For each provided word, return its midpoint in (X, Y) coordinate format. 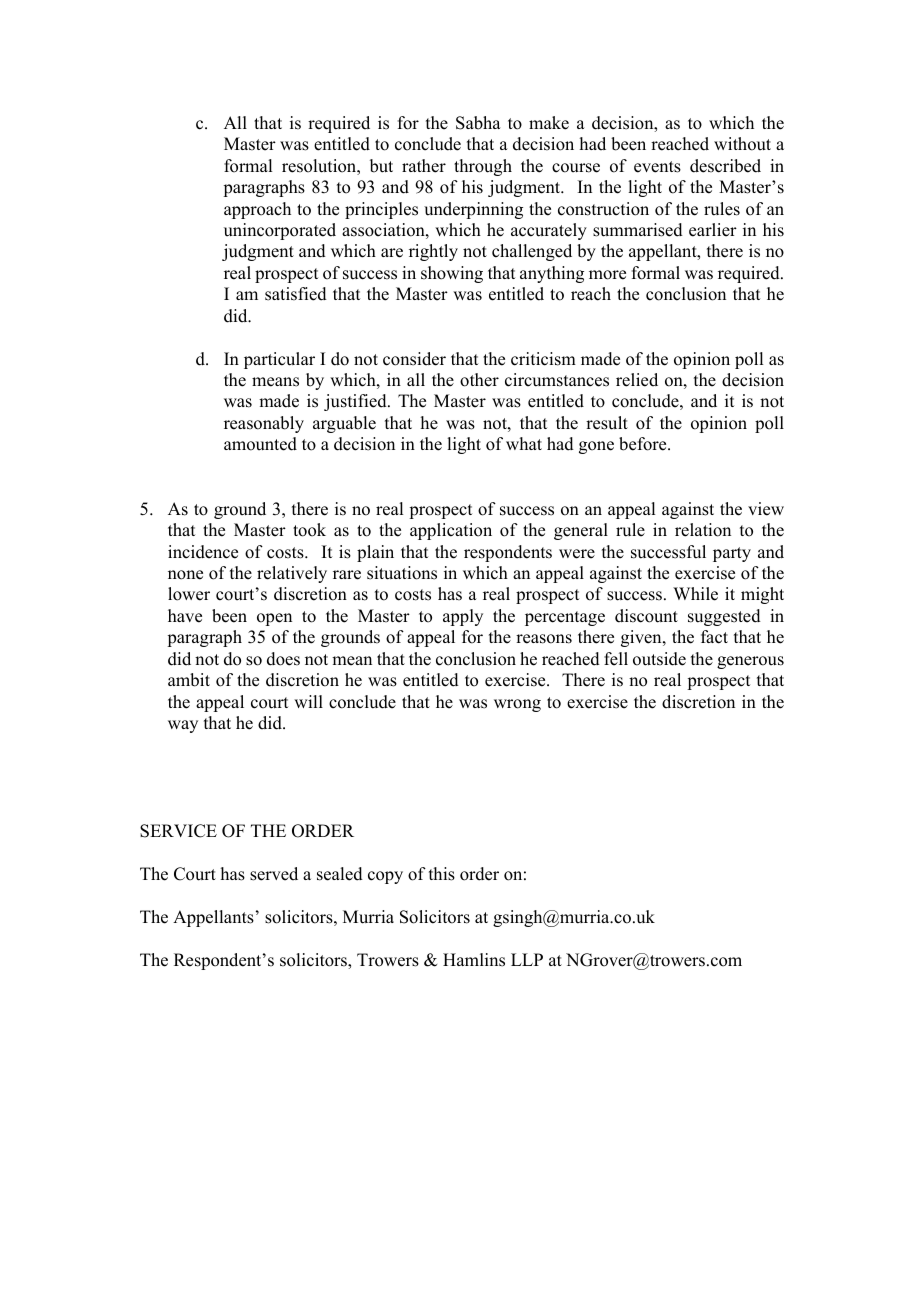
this (442, 874)
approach (257, 210)
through (483, 167)
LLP (527, 959)
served (274, 874)
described (725, 166)
